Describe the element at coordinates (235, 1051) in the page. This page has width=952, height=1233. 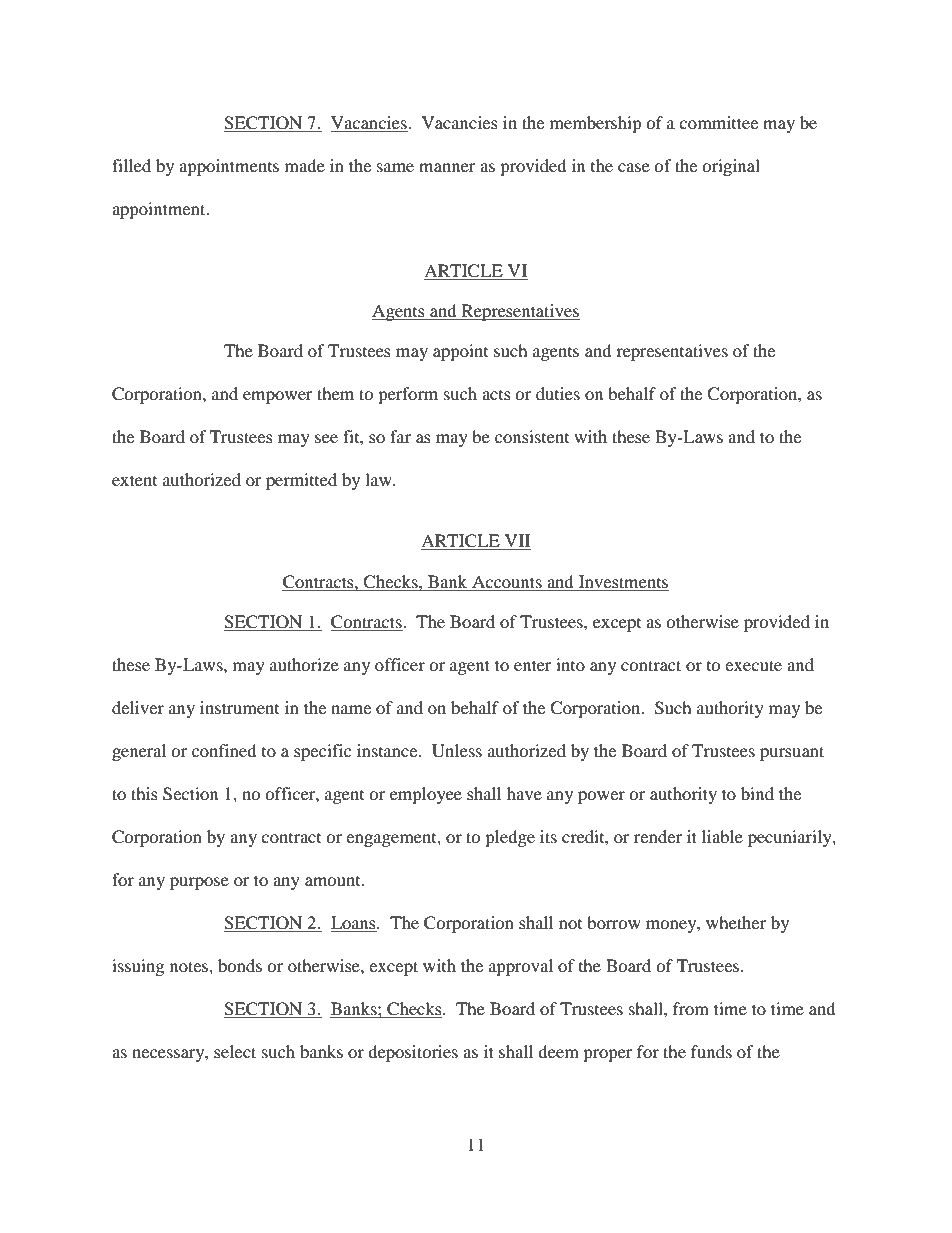
I see `select` at that location.
